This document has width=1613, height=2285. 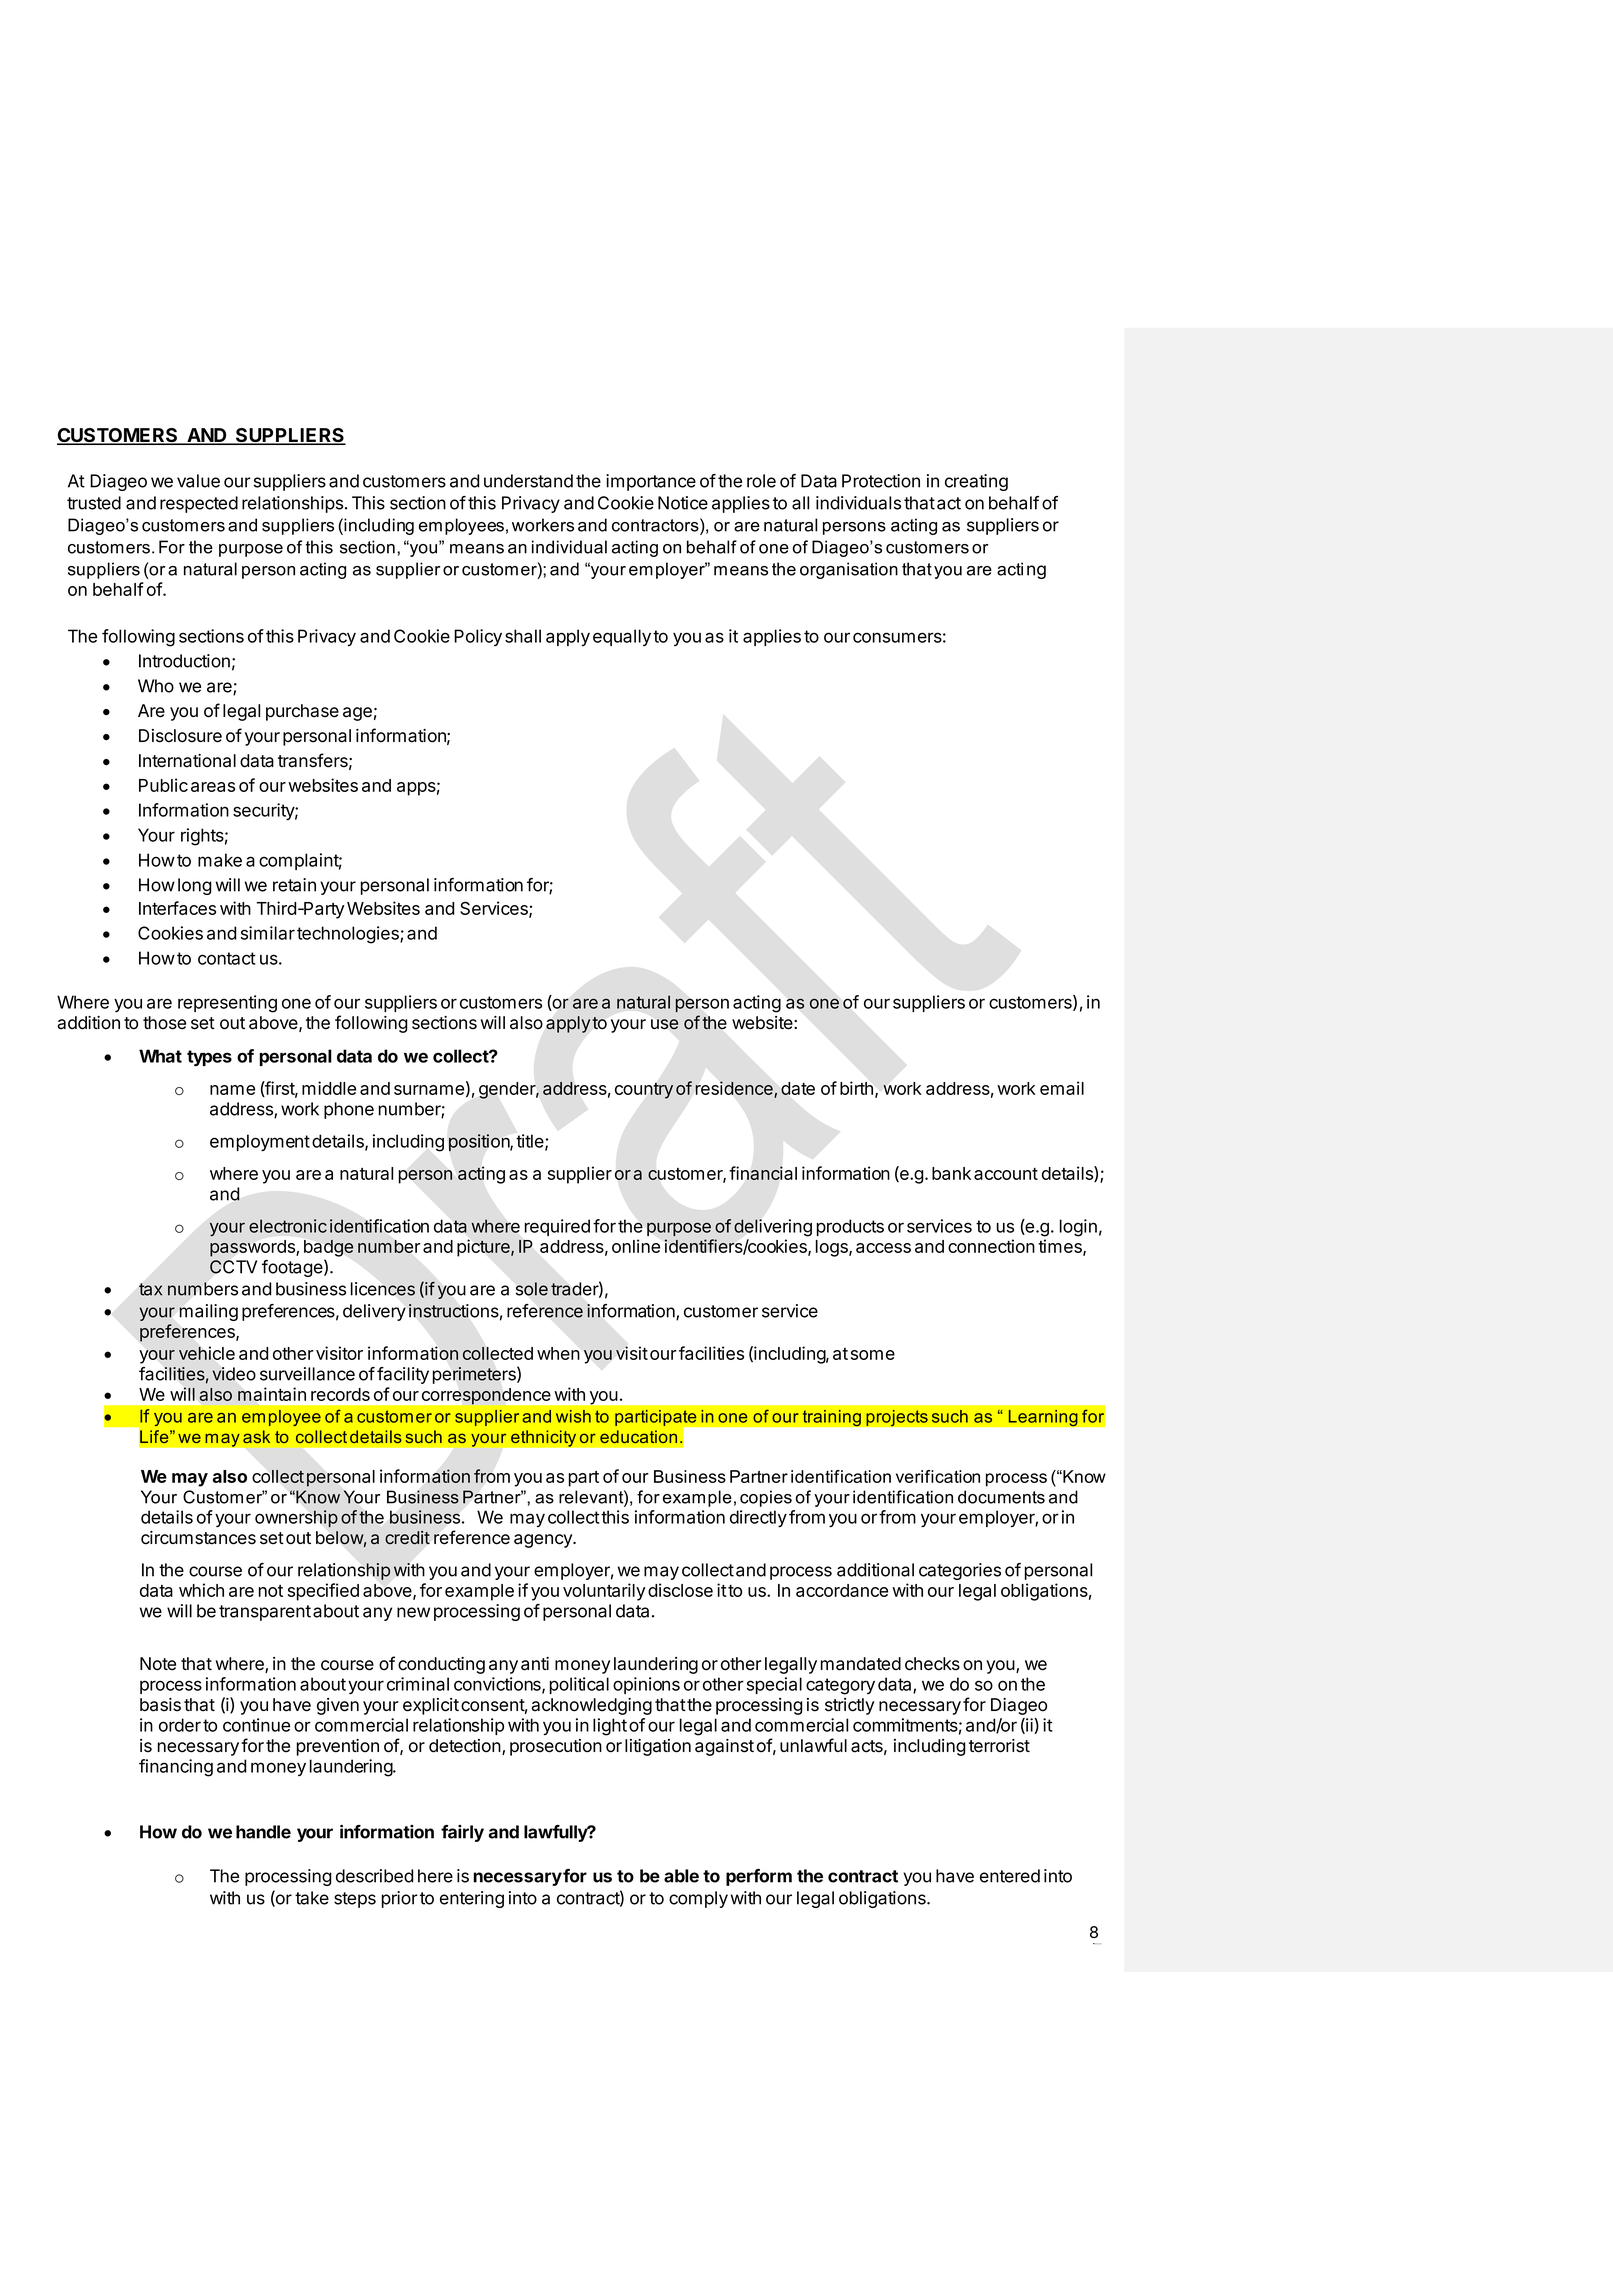 What do you see at coordinates (1001, 1497) in the document?
I see `documents` at bounding box center [1001, 1497].
